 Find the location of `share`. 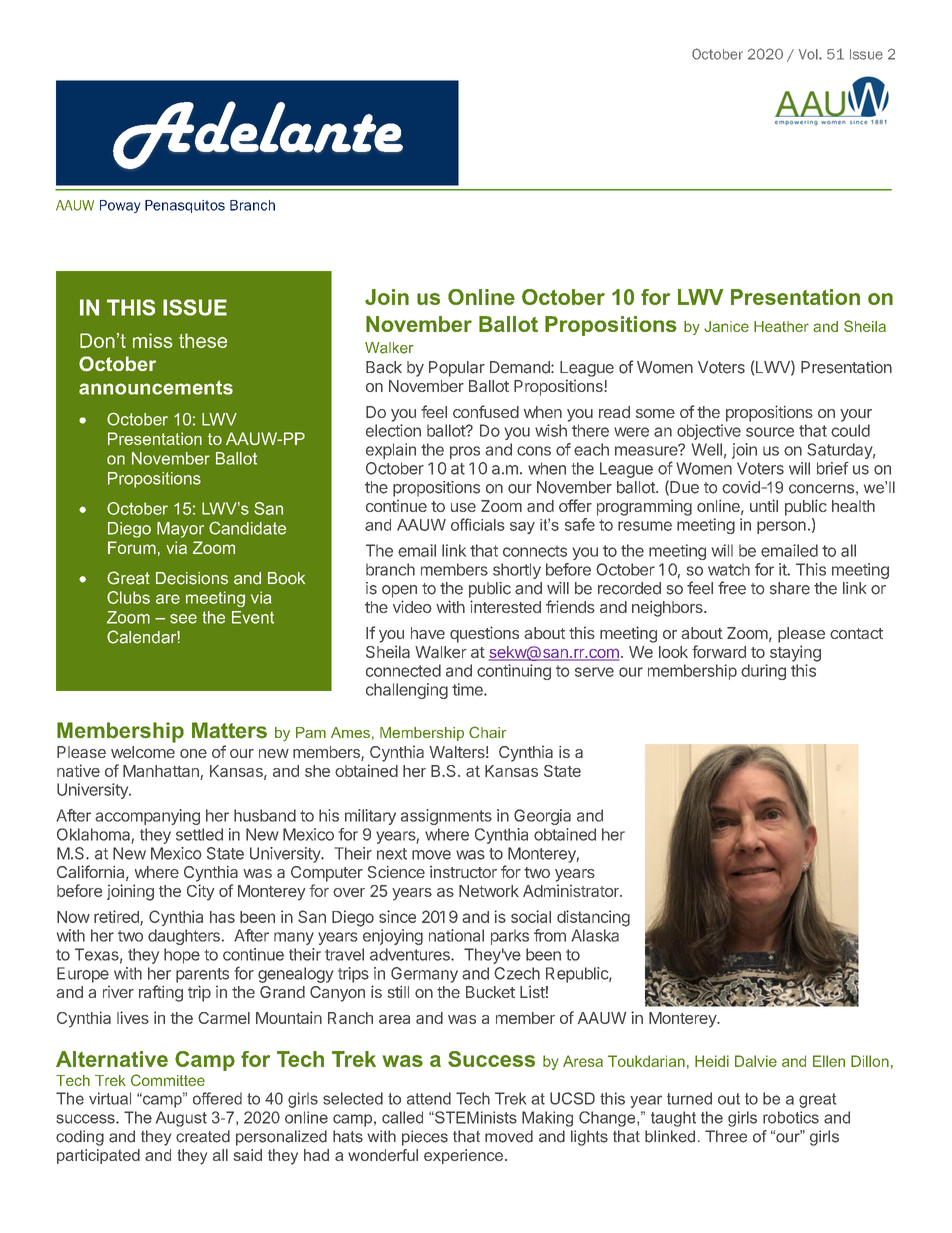

share is located at coordinates (790, 588).
